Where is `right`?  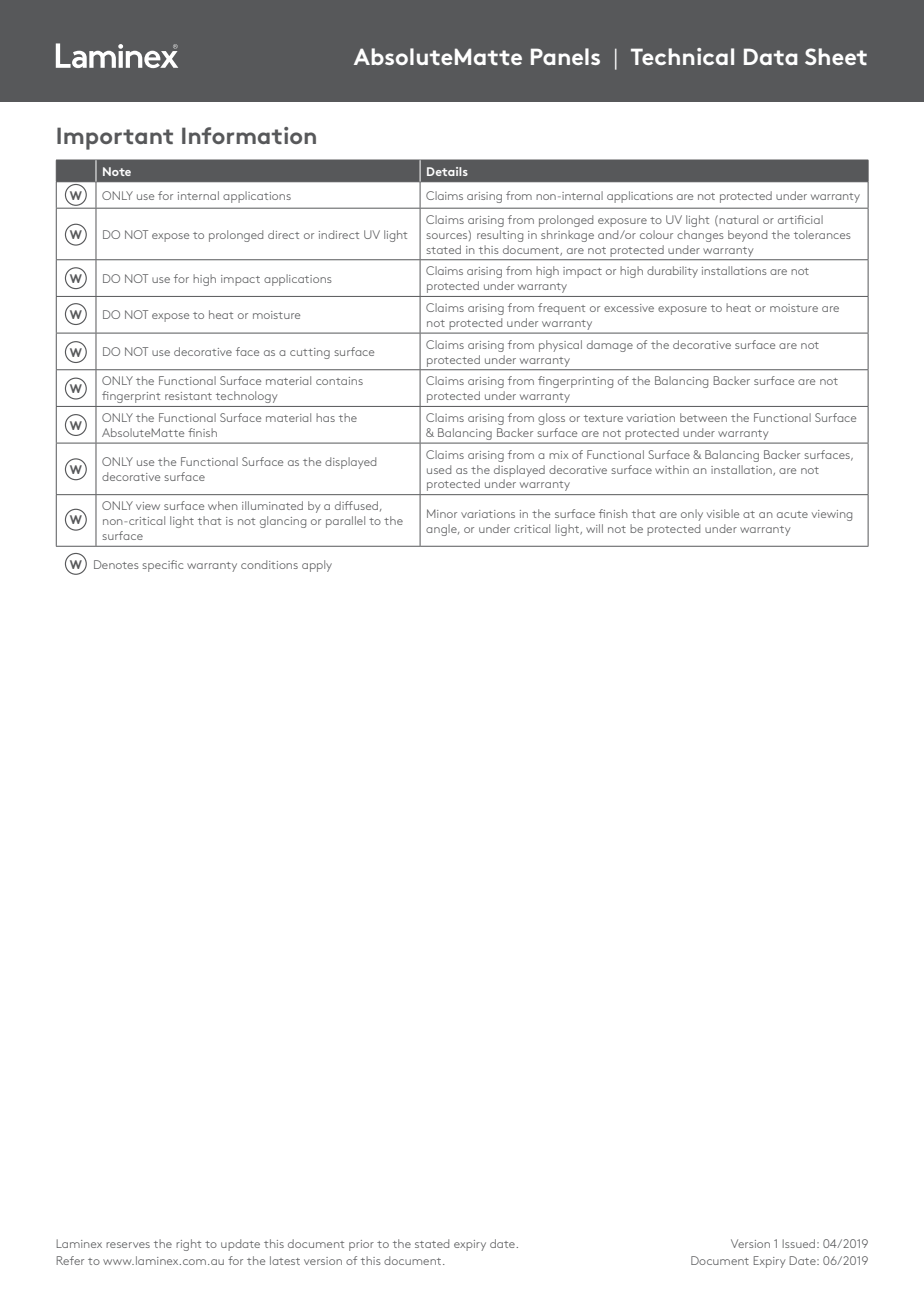 right is located at coordinates (188, 1245).
